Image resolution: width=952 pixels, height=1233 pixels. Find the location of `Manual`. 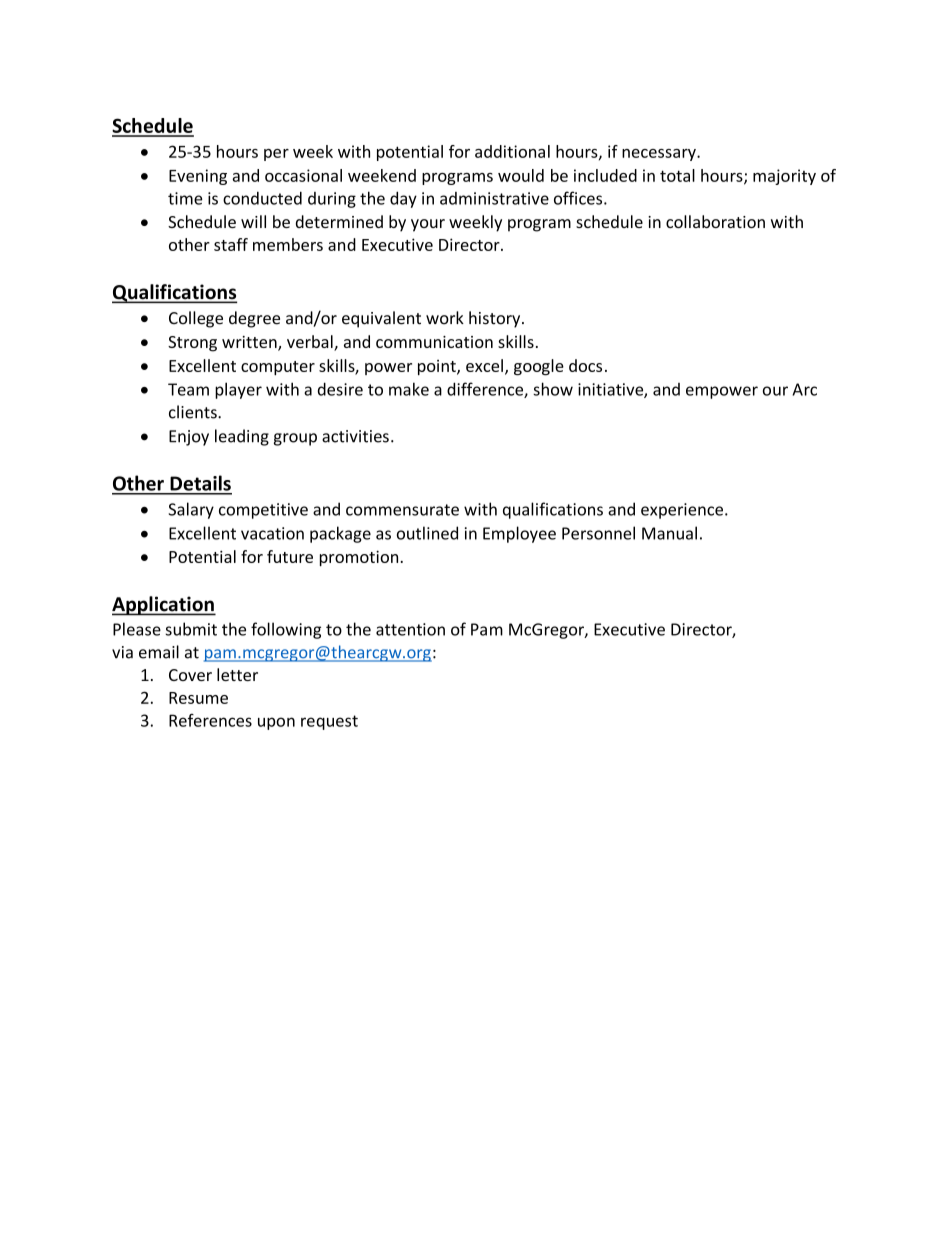

Manual is located at coordinates (669, 533).
